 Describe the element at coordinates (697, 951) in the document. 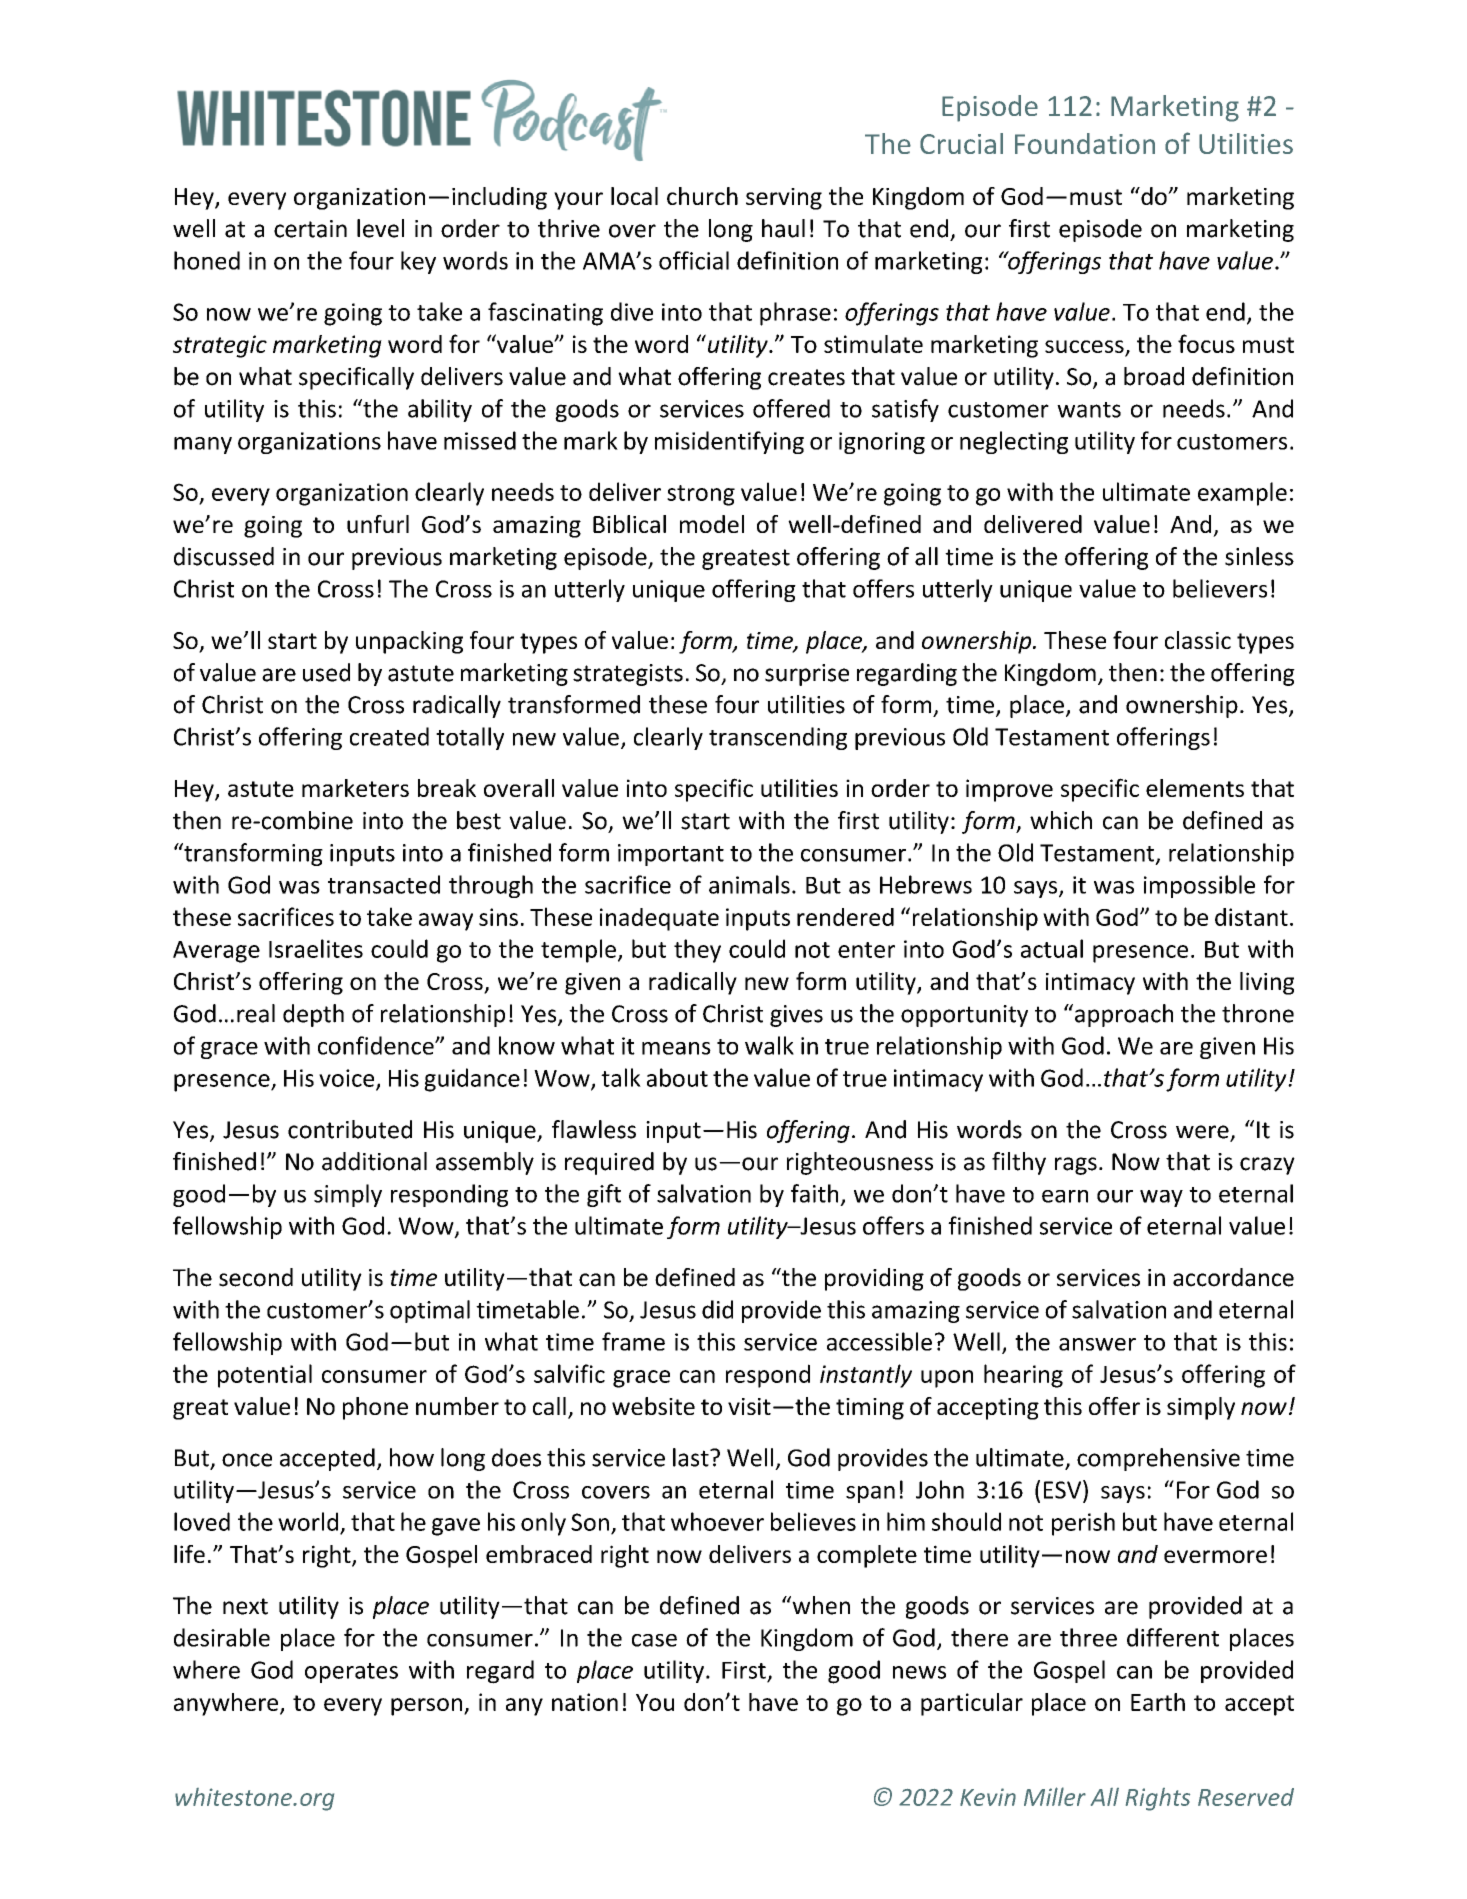

I see `they` at that location.
